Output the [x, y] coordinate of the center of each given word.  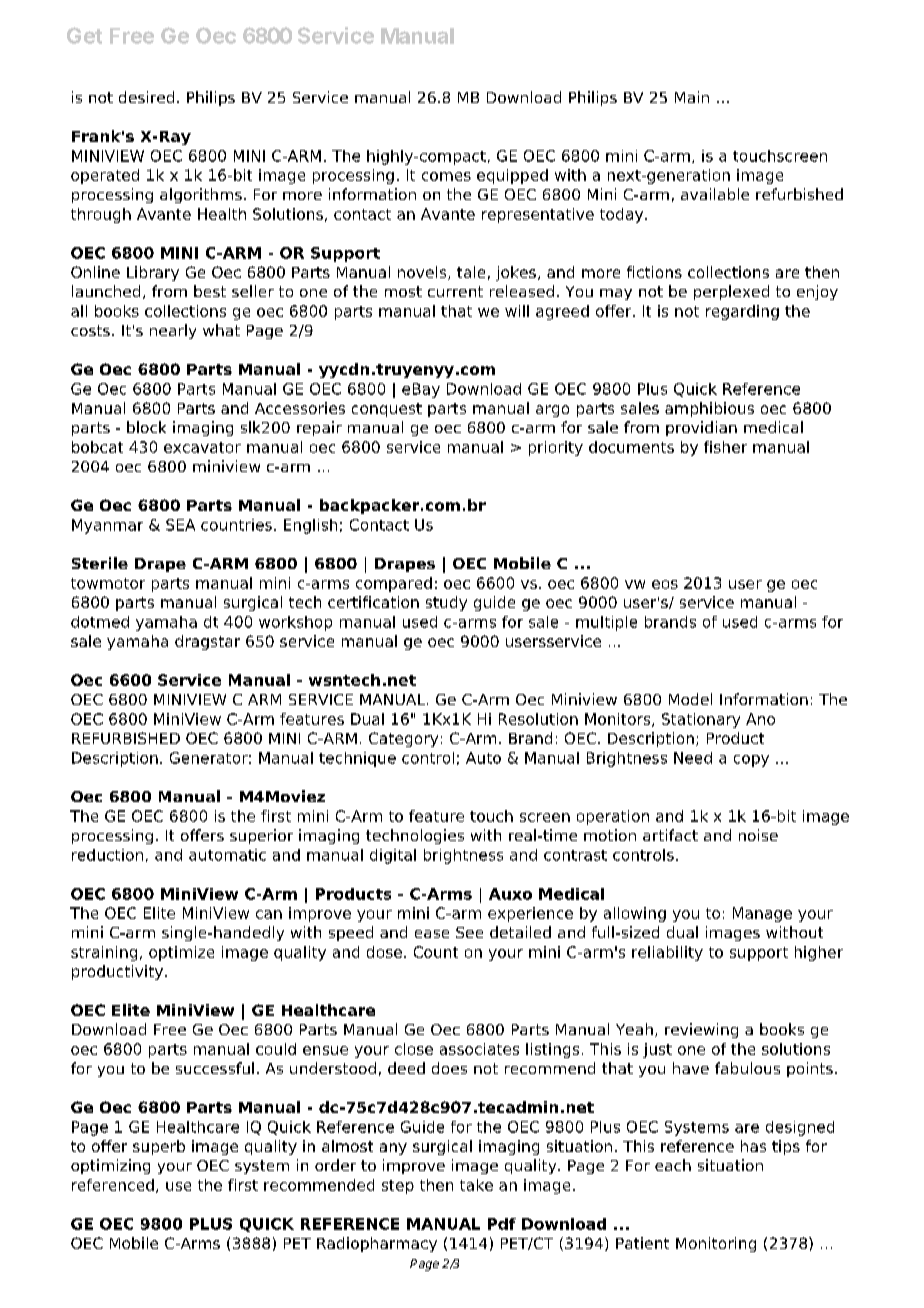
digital [393, 856]
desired [146, 97]
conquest [387, 410]
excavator [202, 447]
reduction [107, 855]
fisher [725, 447]
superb [159, 1147]
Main [692, 97]
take [476, 1185]
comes [446, 176]
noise [758, 835]
